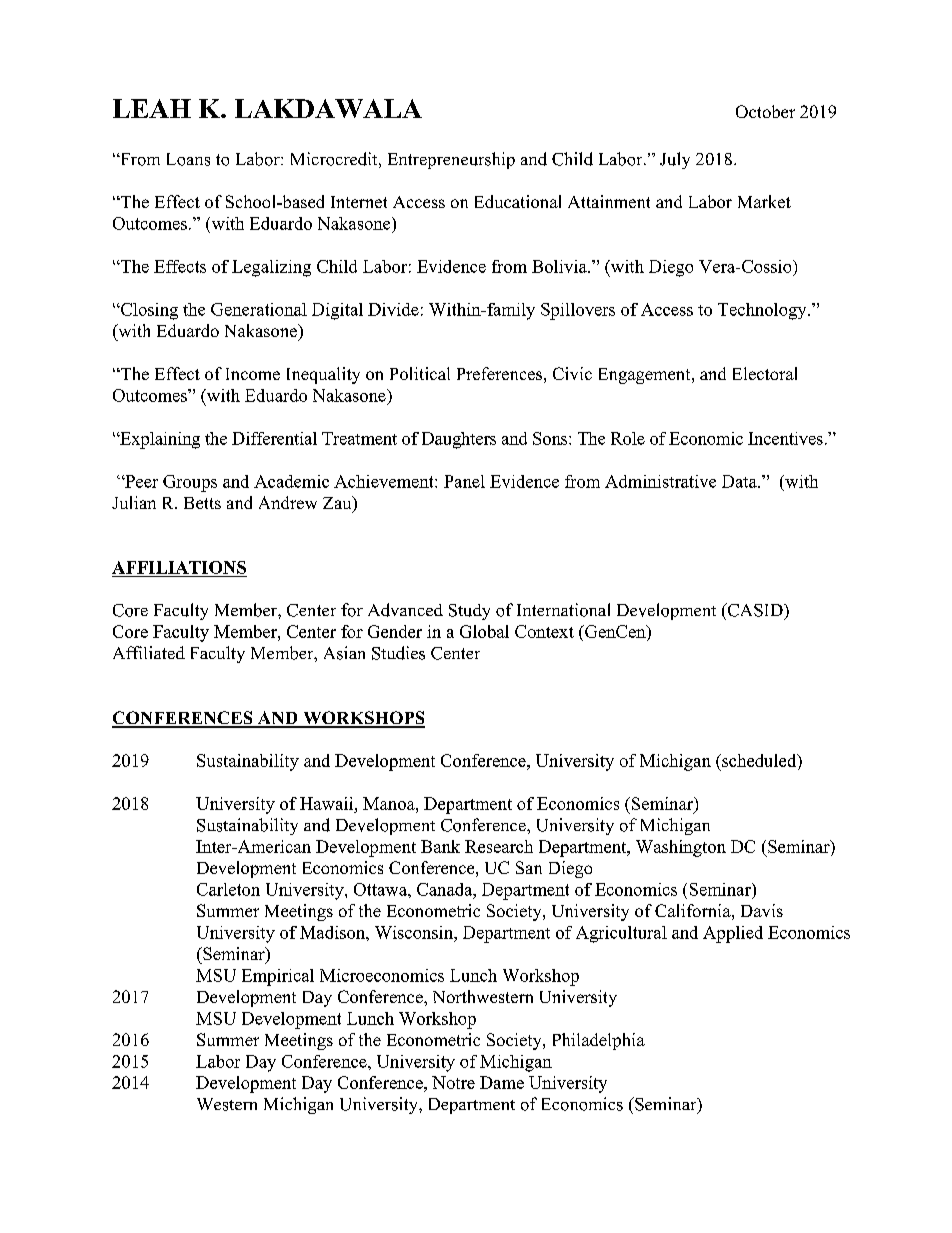 The height and width of the page is (1233, 952). What do you see at coordinates (459, 440) in the page?
I see `Daughters` at bounding box center [459, 440].
